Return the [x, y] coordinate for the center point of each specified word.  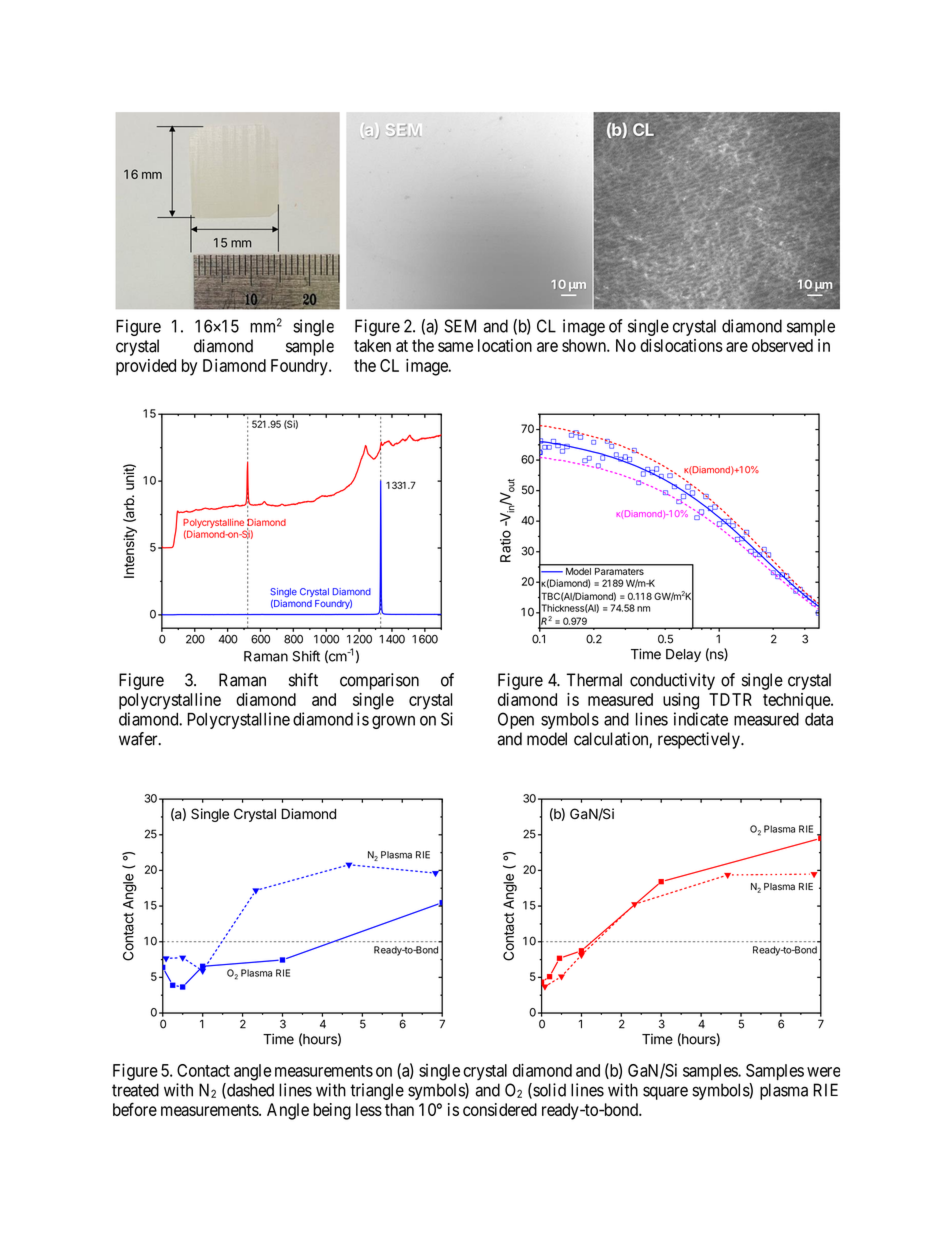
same [455, 347]
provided [146, 367]
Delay [683, 655]
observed [782, 345]
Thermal [594, 680]
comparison [379, 681]
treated [135, 1090]
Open [516, 720]
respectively [700, 740]
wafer [139, 739]
